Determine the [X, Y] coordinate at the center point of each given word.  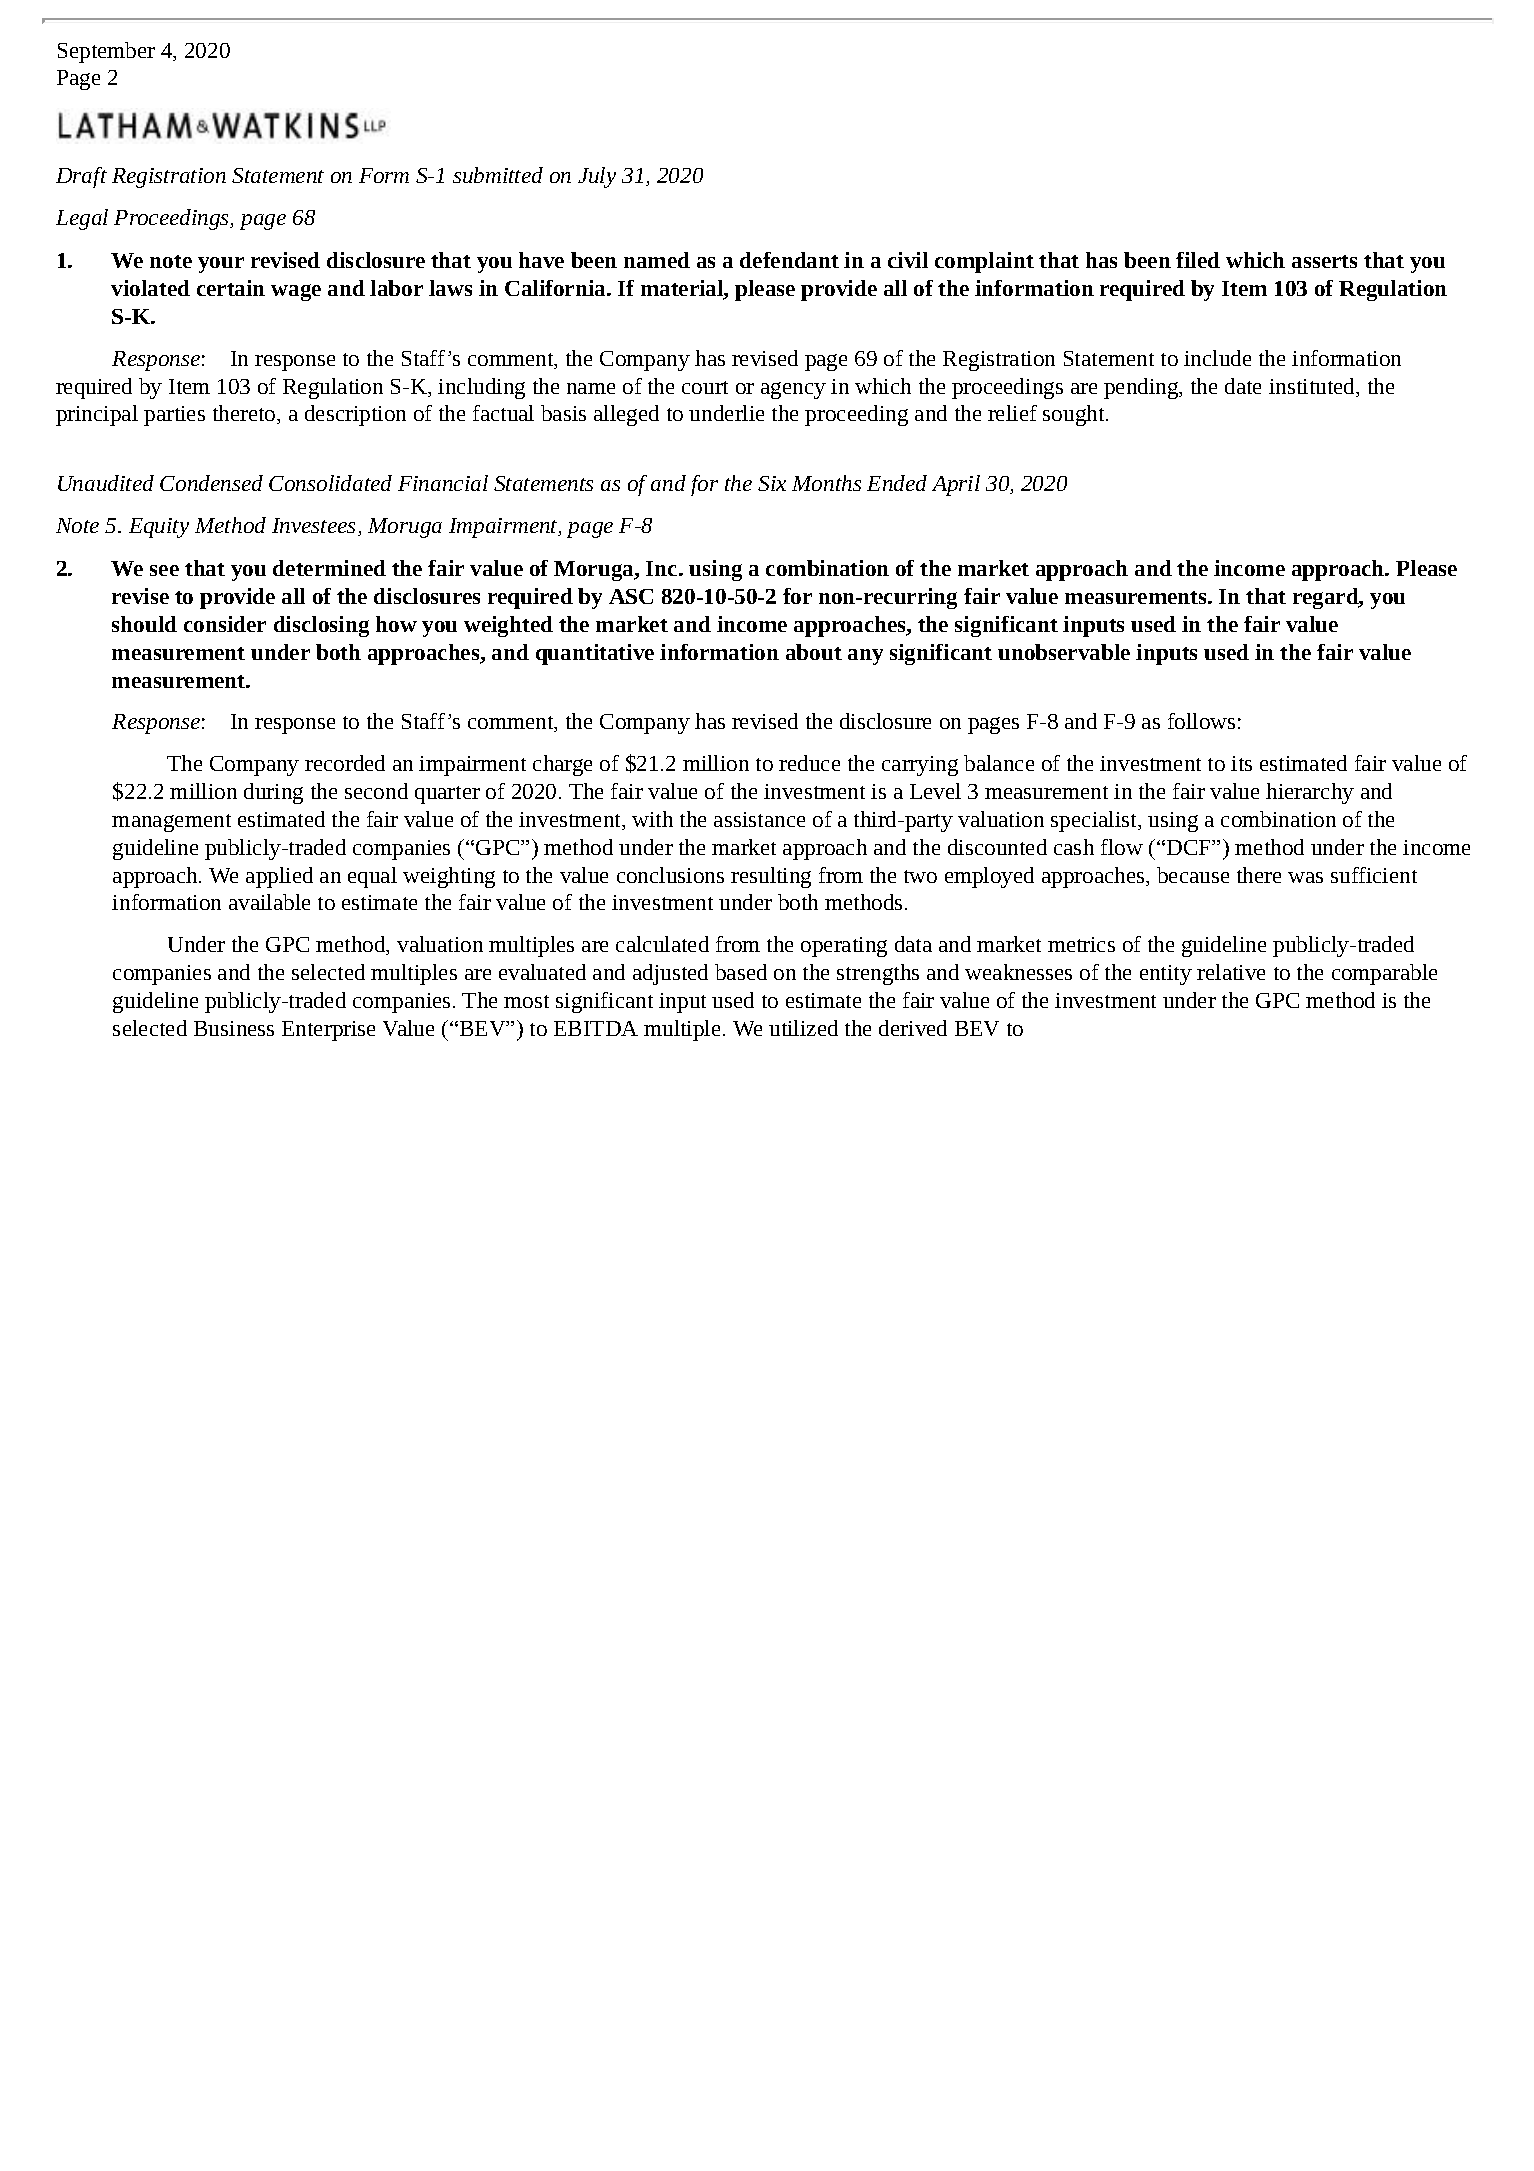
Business [234, 1028]
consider [225, 624]
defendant [789, 260]
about [814, 652]
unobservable [1064, 652]
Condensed [211, 483]
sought [1075, 415]
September [106, 52]
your [221, 265]
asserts [1324, 261]
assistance [759, 819]
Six [772, 483]
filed [1198, 260]
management [171, 823]
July [597, 177]
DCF [1190, 847]
